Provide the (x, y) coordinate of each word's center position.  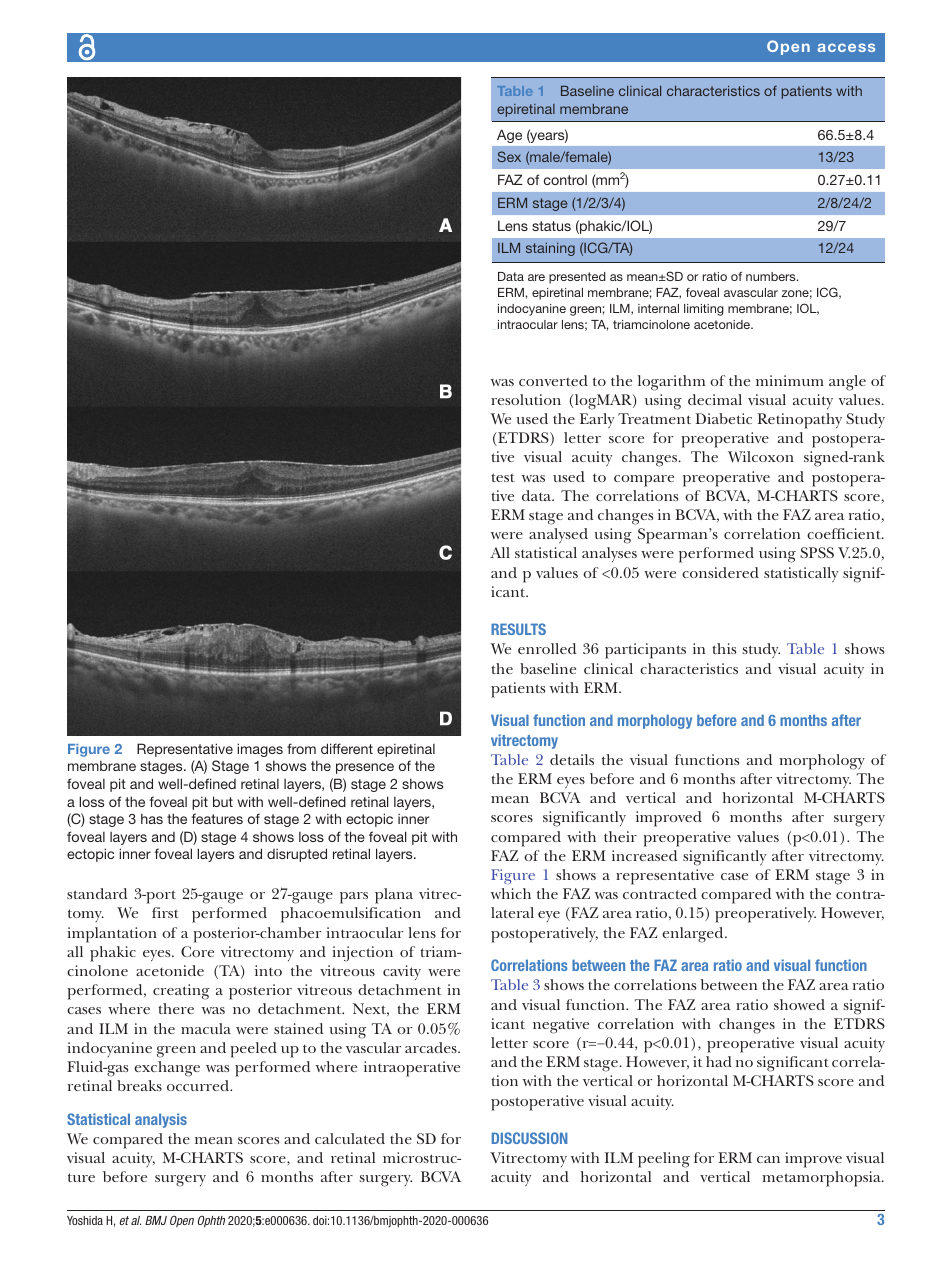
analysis (161, 1120)
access (846, 47)
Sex (509, 156)
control (565, 180)
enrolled (547, 648)
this (724, 648)
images (260, 750)
